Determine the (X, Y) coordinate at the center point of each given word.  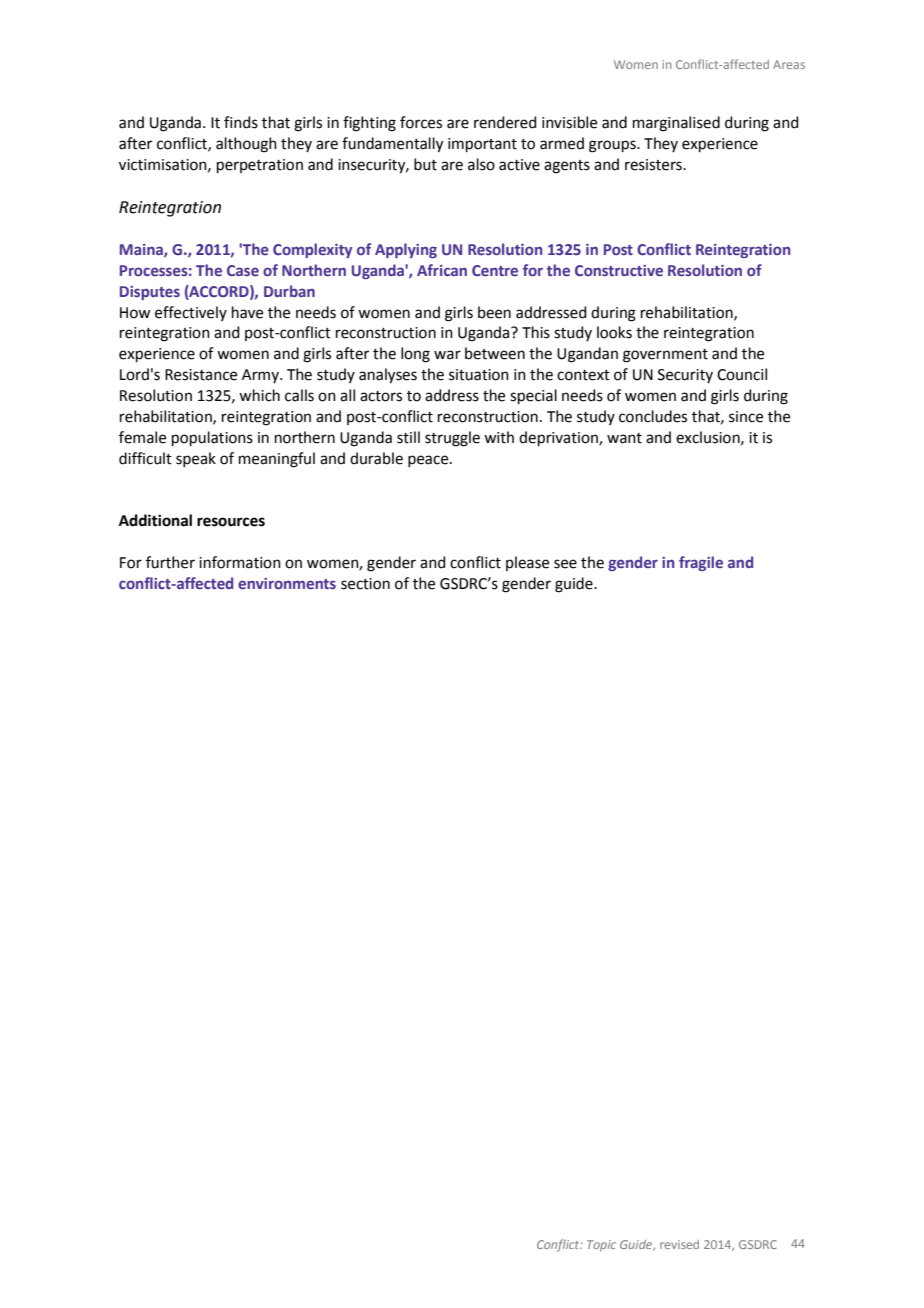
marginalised (676, 124)
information (240, 562)
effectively (191, 313)
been (494, 312)
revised (679, 1244)
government (665, 356)
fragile (701, 563)
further (170, 562)
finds (241, 122)
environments (287, 583)
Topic (601, 1246)
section (365, 584)
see (565, 564)
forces (421, 122)
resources (231, 522)
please (527, 563)
